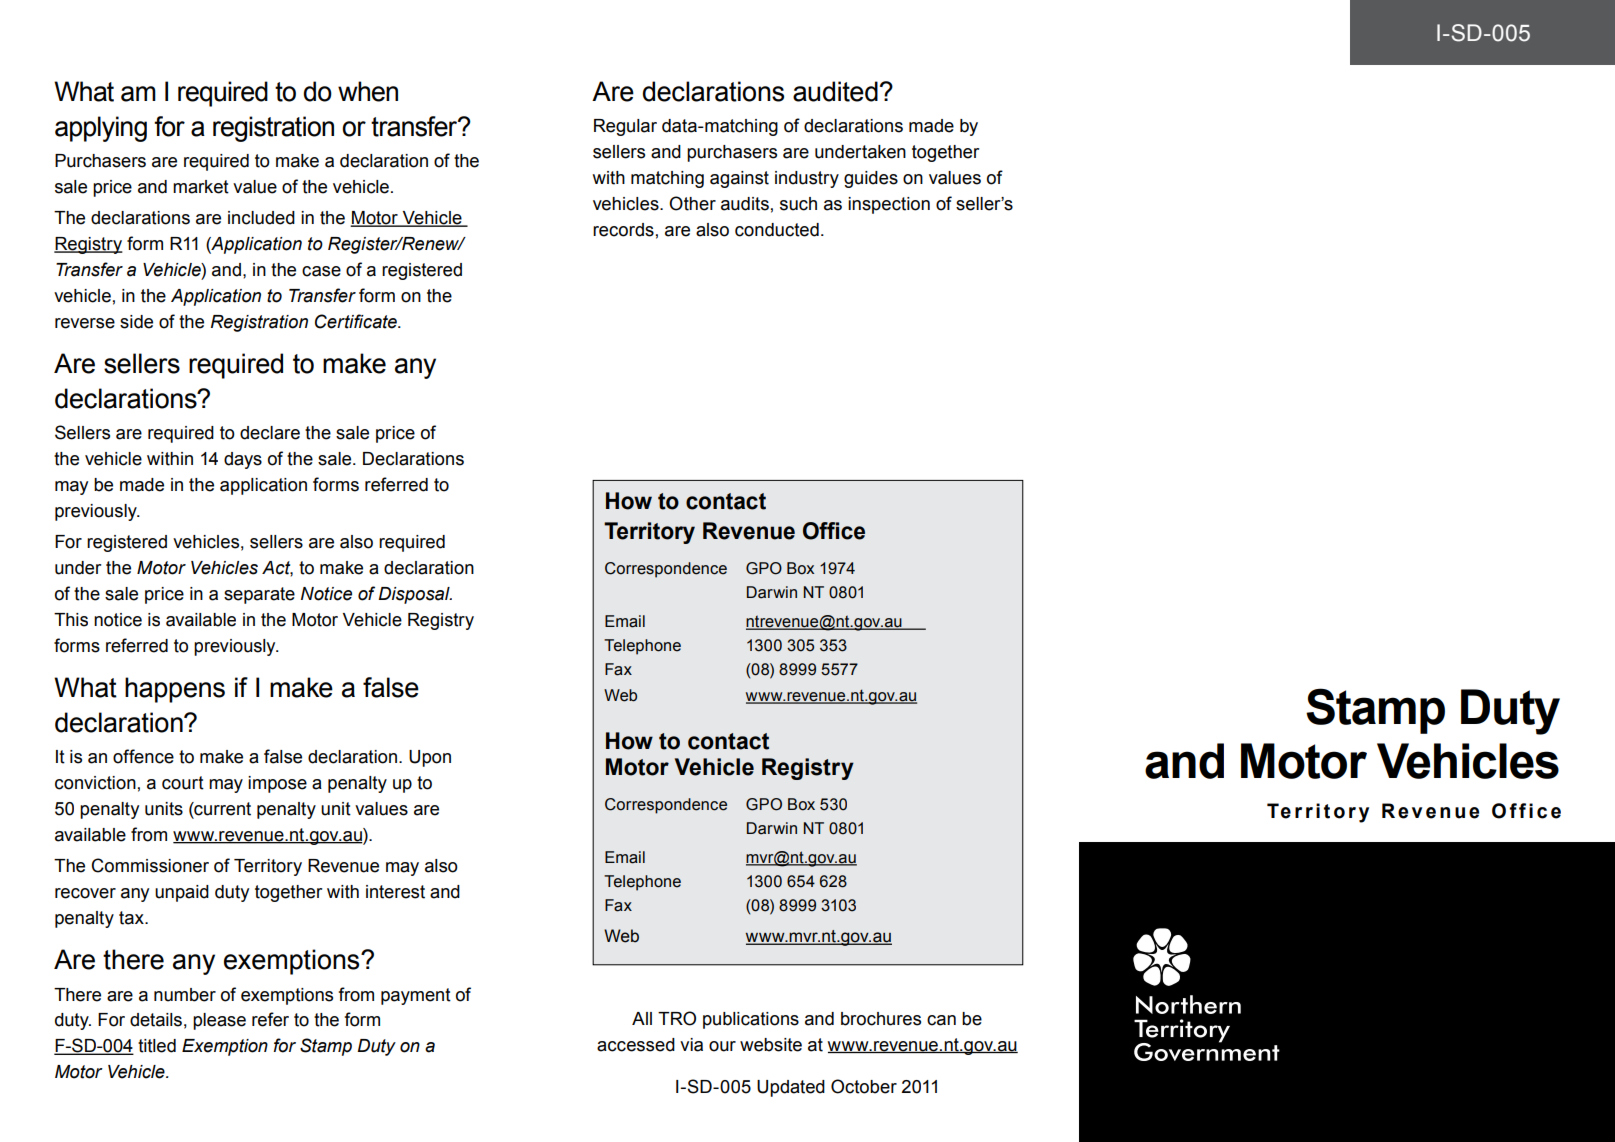 The width and height of the screenshot is (1615, 1142). I want to click on Regular, so click(625, 127).
